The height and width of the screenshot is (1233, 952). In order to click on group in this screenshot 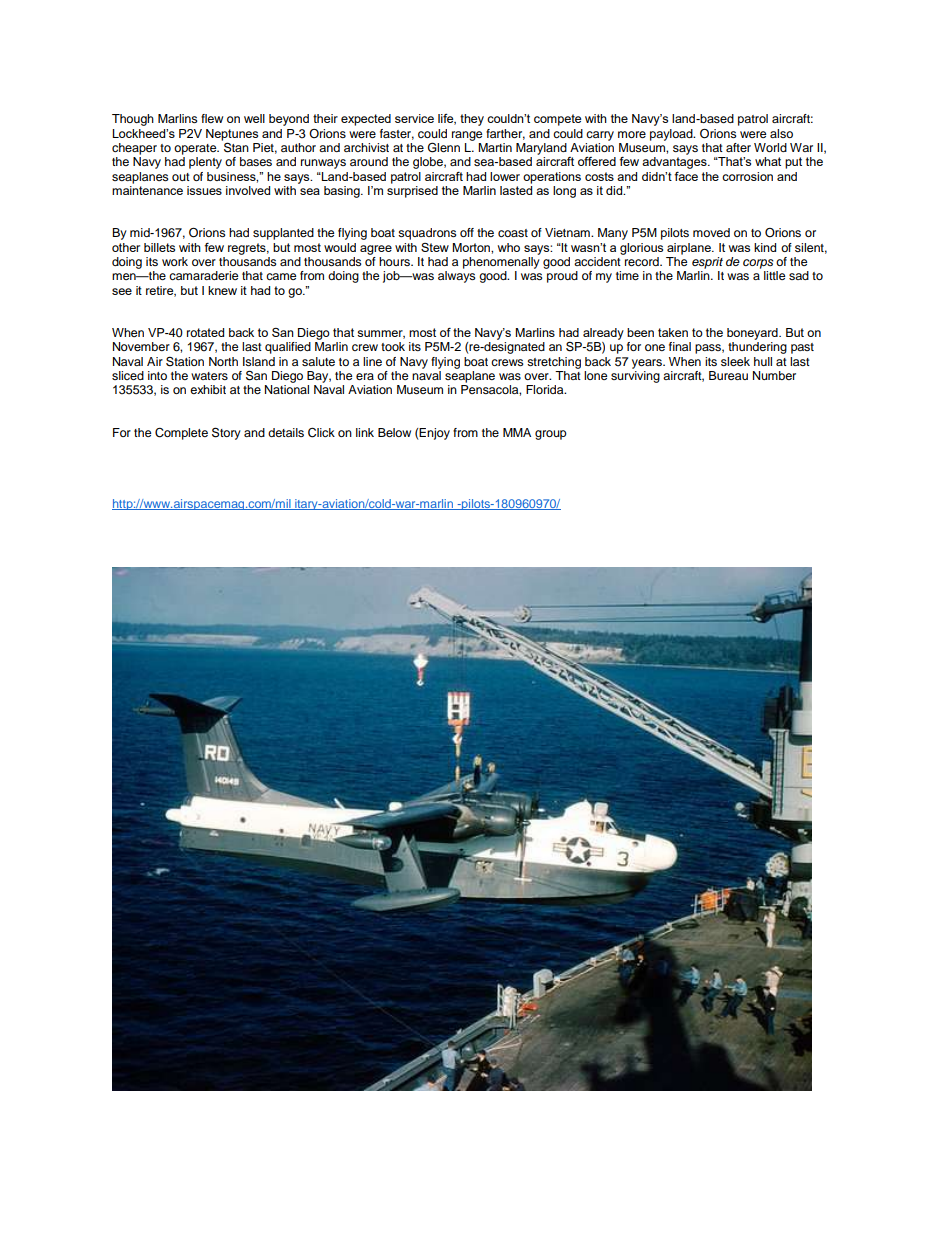, I will do `click(551, 435)`.
